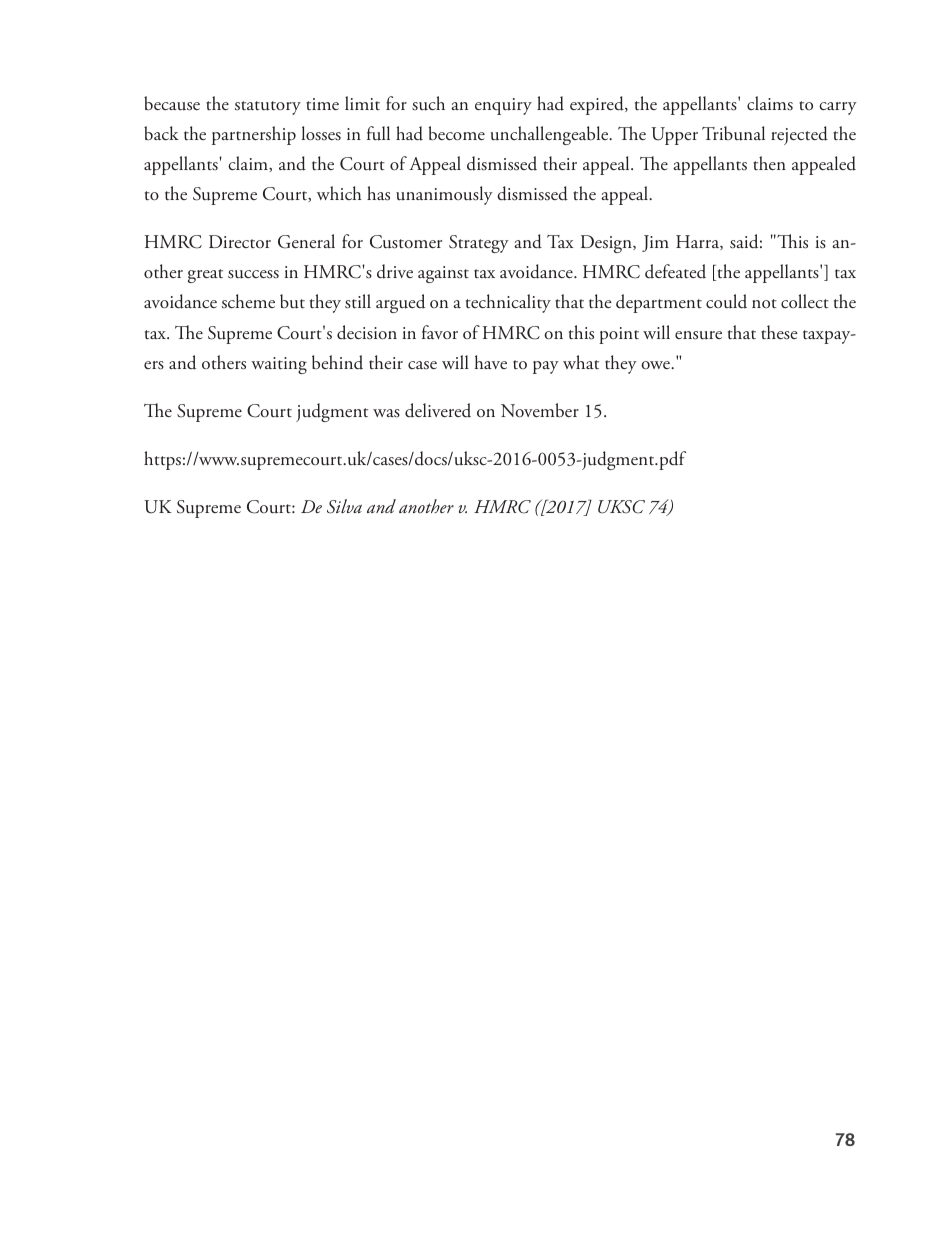  I want to click on Tribunal, so click(733, 133).
